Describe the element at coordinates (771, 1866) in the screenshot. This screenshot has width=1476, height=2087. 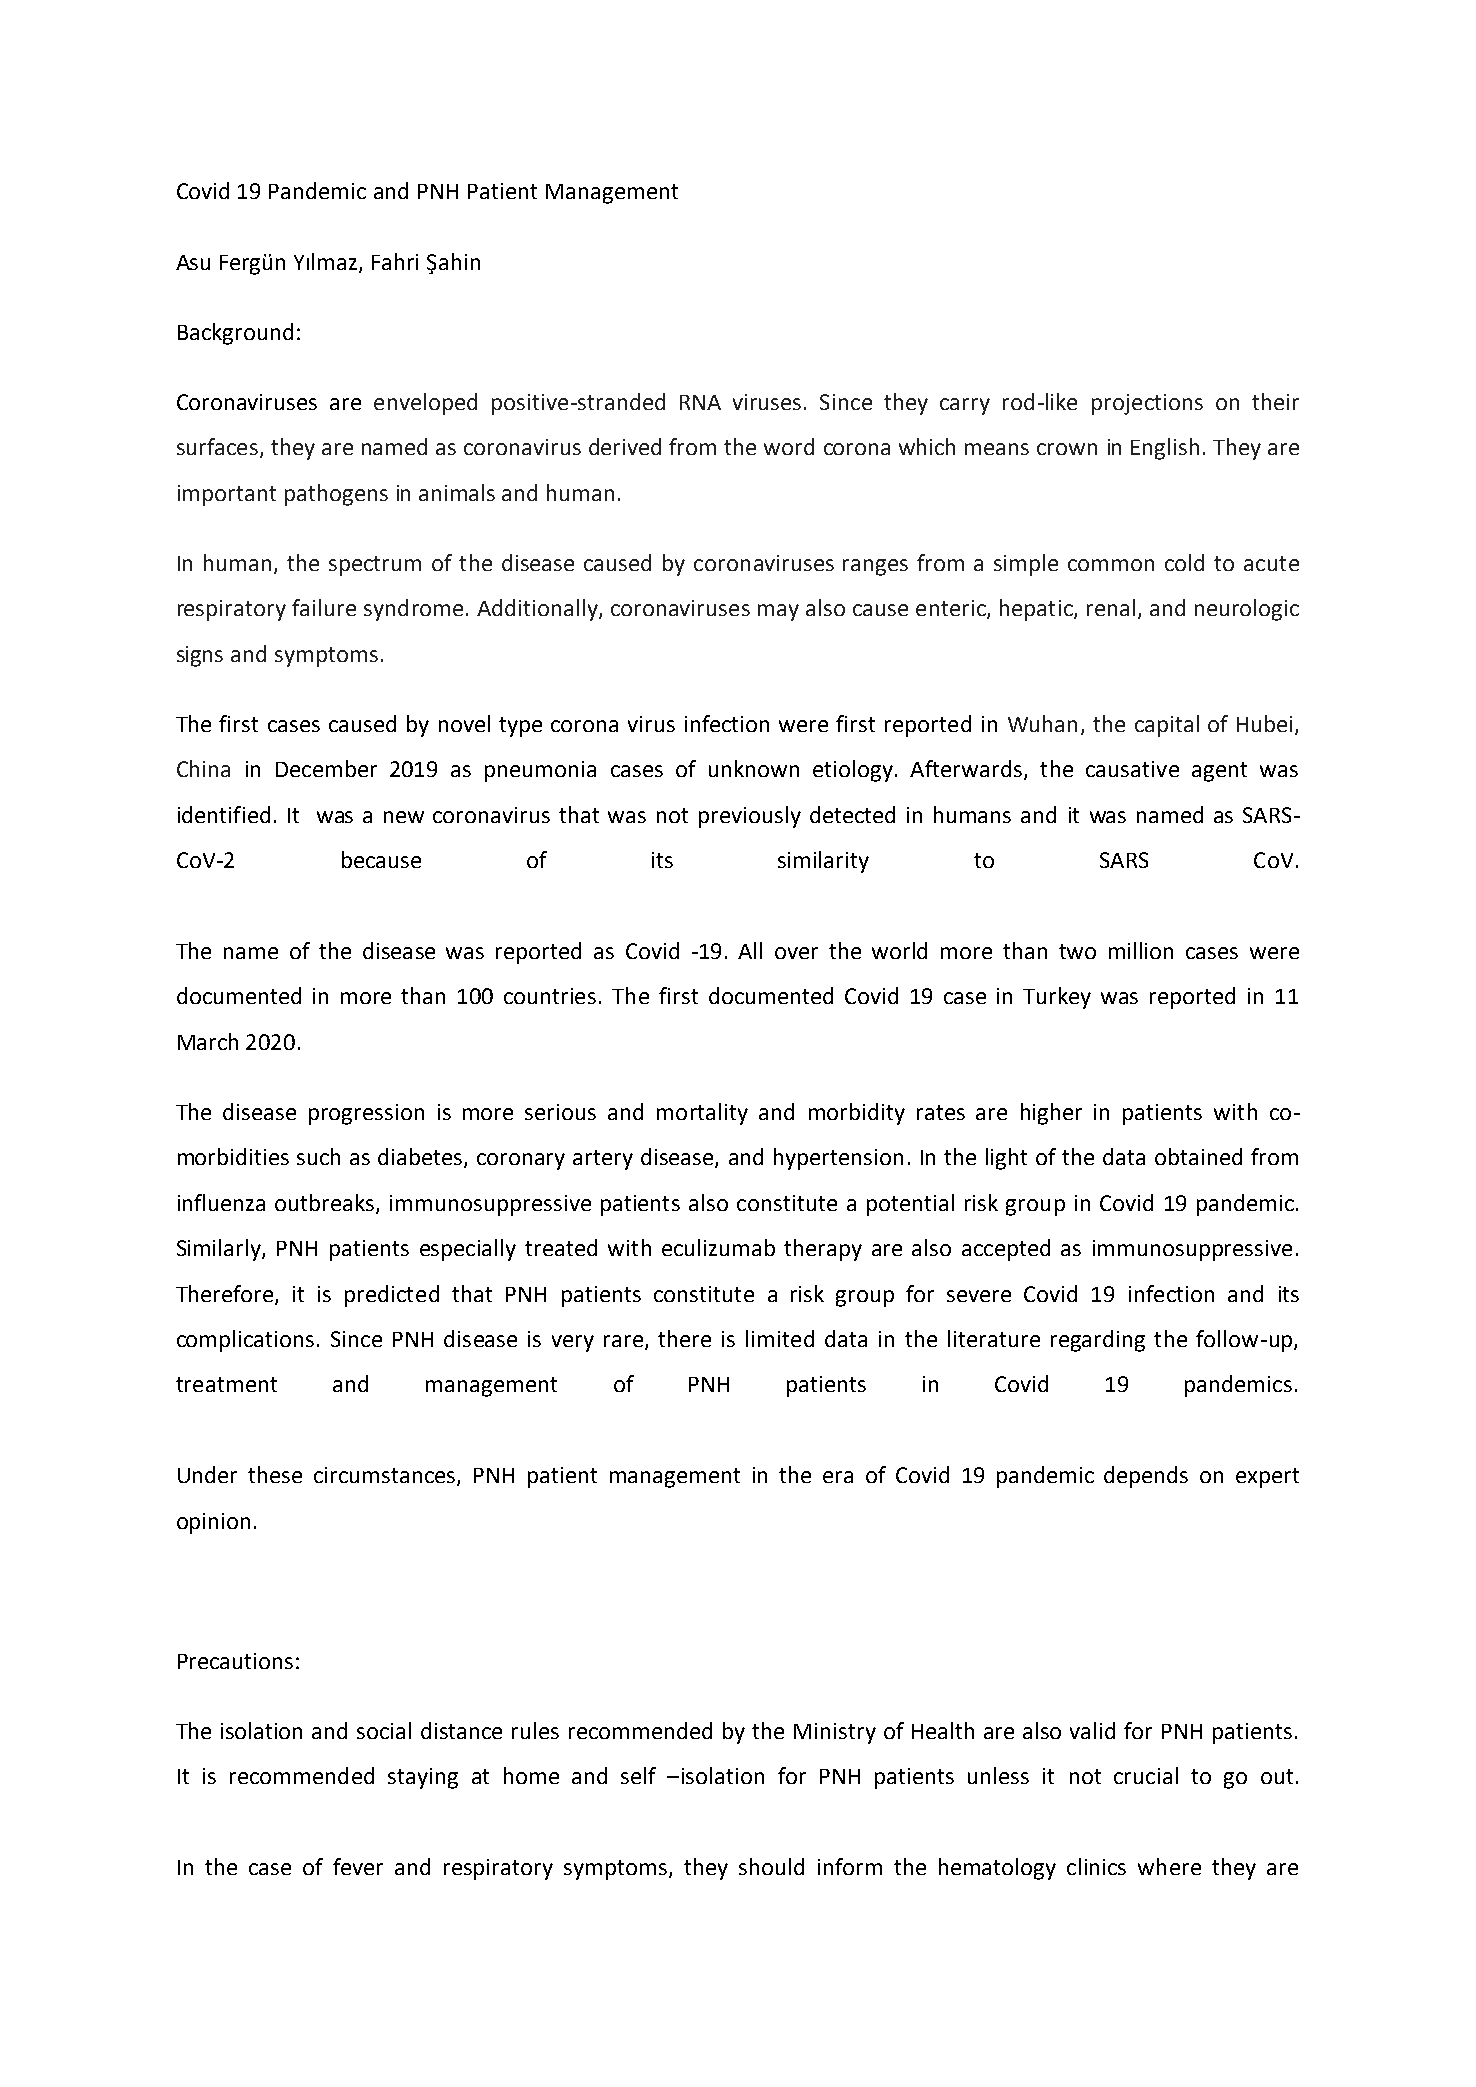
I see `should` at that location.
